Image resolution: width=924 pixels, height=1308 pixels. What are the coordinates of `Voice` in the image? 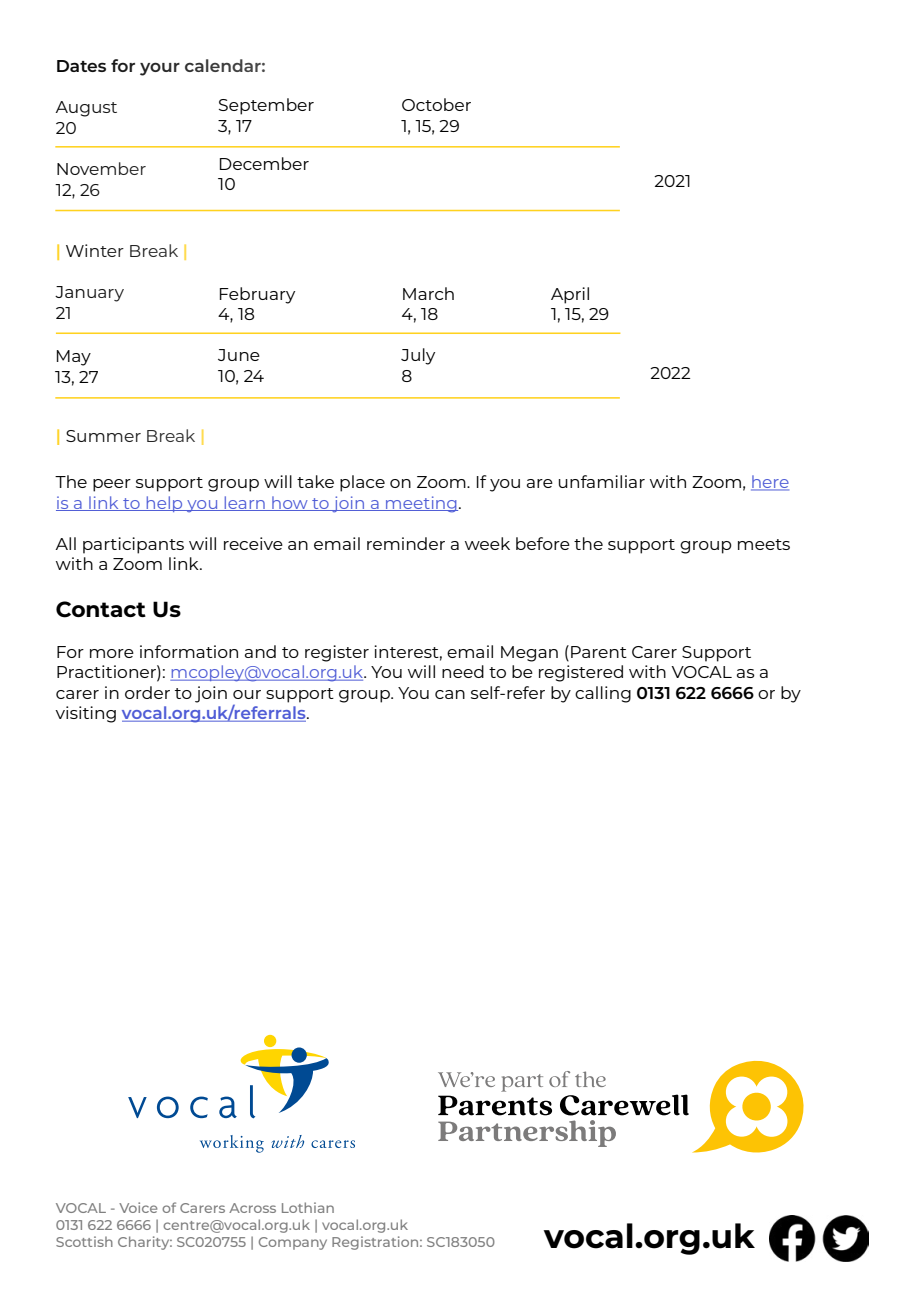 It's located at (138, 1207).
